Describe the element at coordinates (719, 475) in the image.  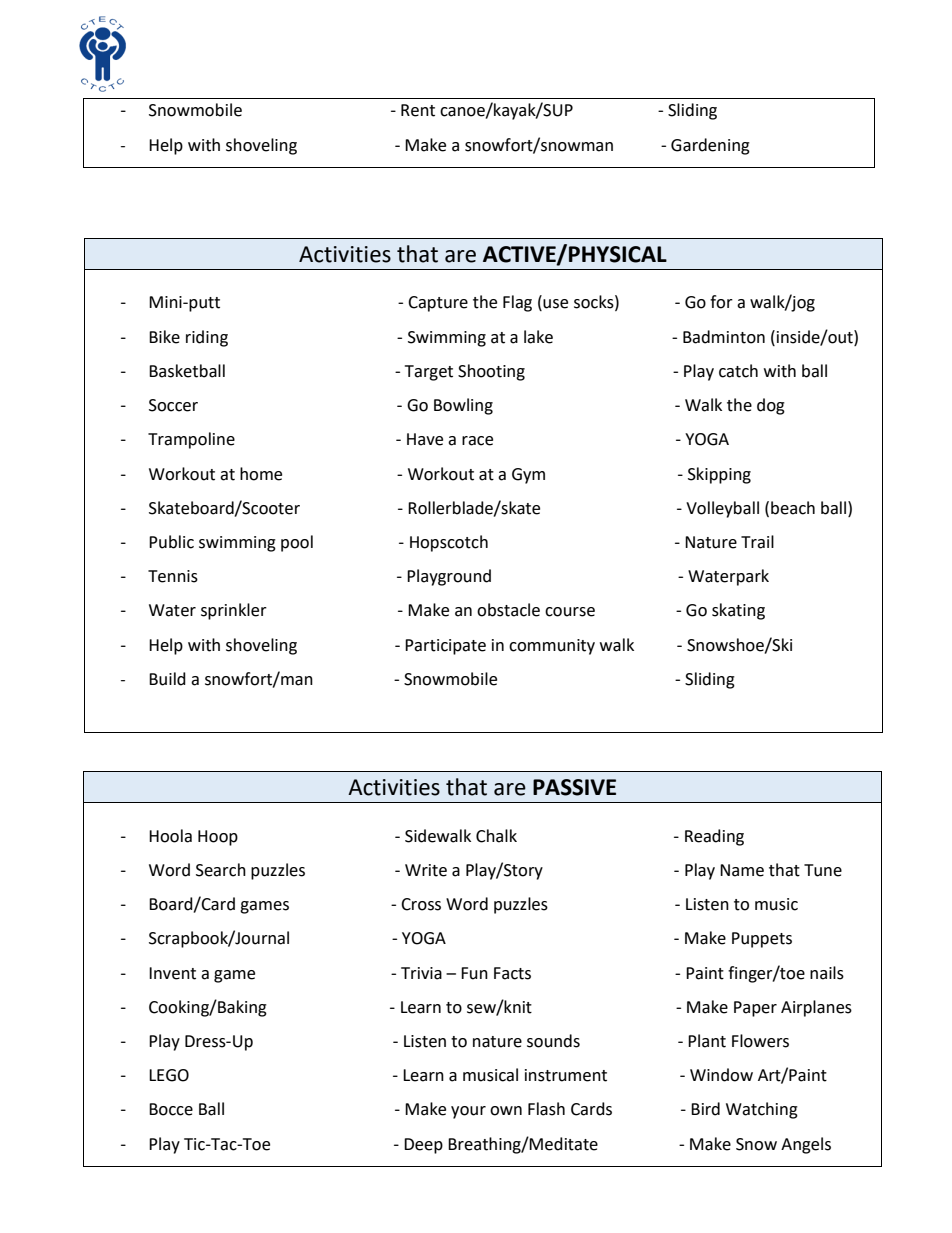
I see `Skipping` at that location.
